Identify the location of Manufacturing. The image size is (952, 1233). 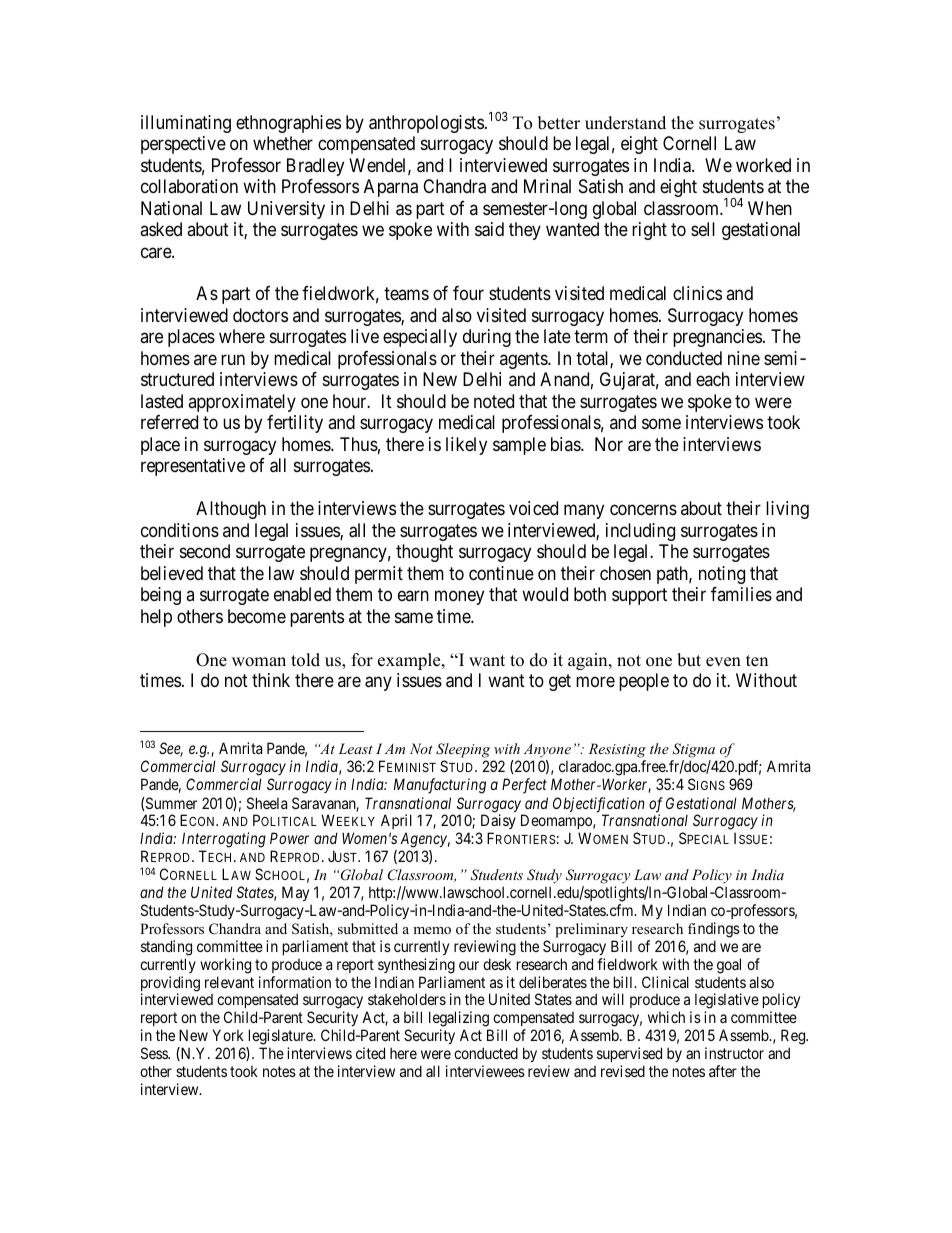
(440, 786).
